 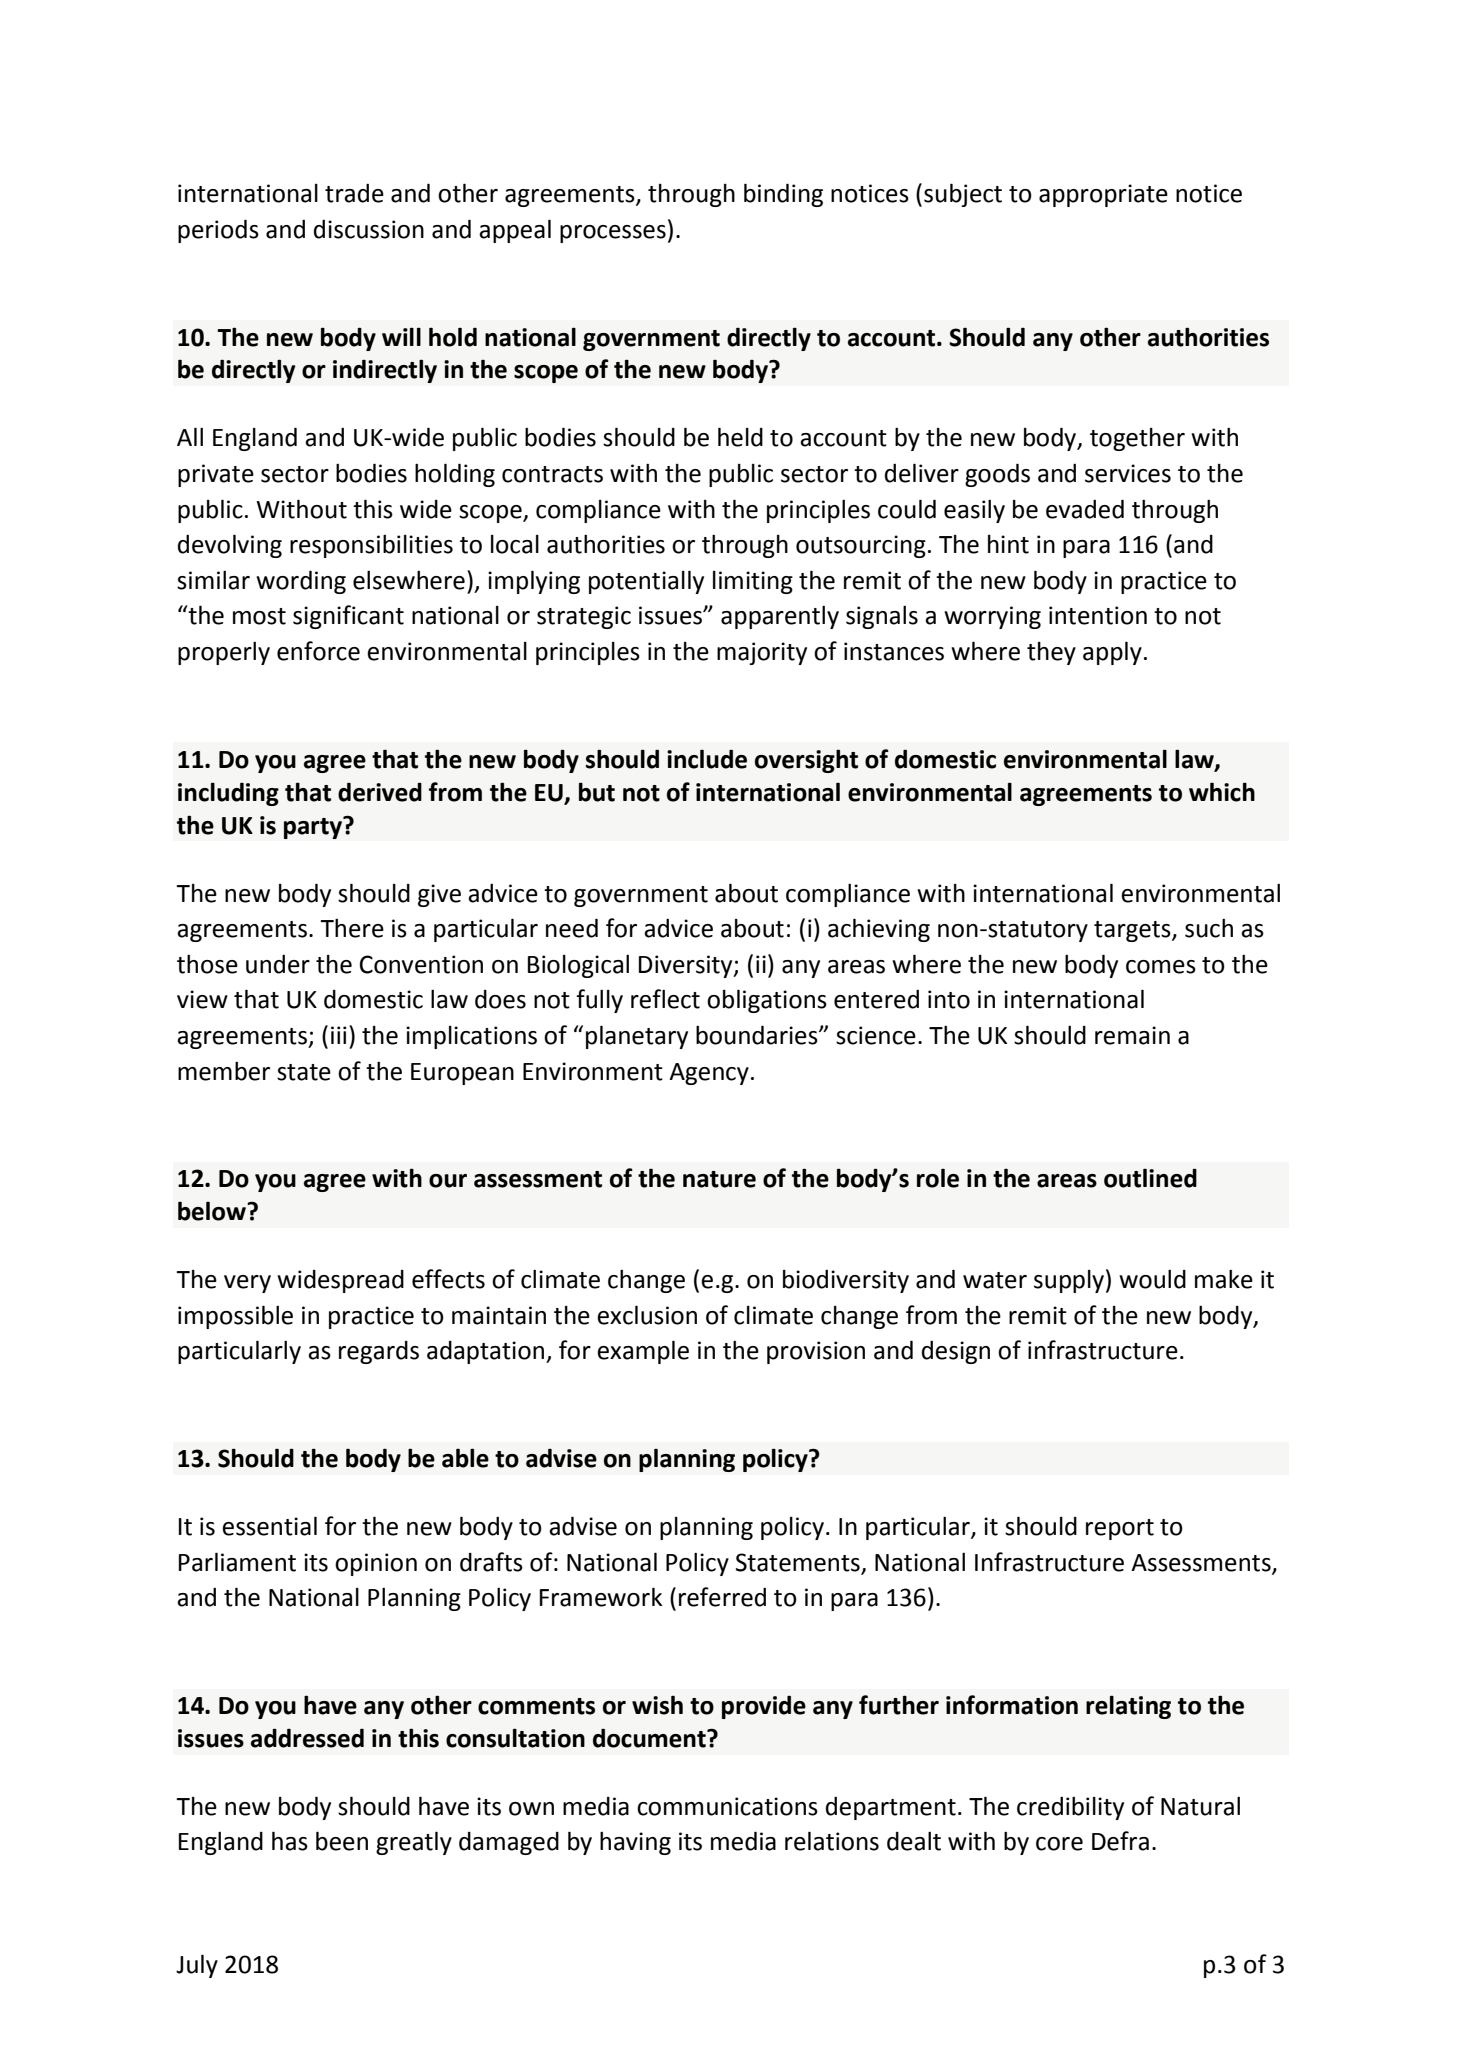 What do you see at coordinates (783, 195) in the screenshot?
I see `binding` at bounding box center [783, 195].
